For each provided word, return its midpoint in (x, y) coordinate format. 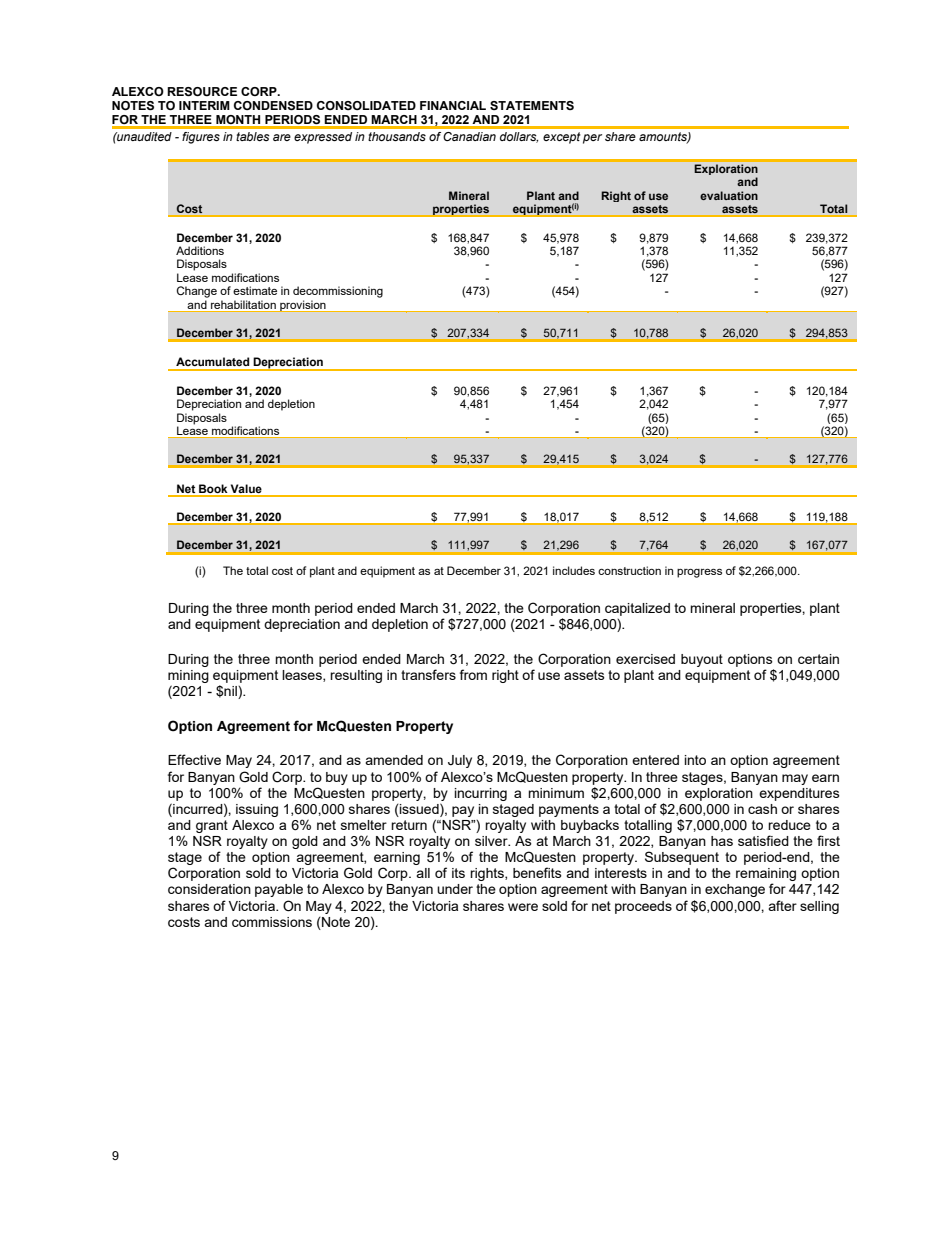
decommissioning (338, 292)
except (562, 138)
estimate (255, 290)
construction (629, 570)
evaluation (729, 195)
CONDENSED (273, 106)
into (695, 760)
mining (188, 676)
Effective (194, 759)
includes (574, 570)
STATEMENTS (532, 105)
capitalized (637, 609)
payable (279, 890)
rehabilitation (243, 305)
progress (699, 573)
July (460, 761)
